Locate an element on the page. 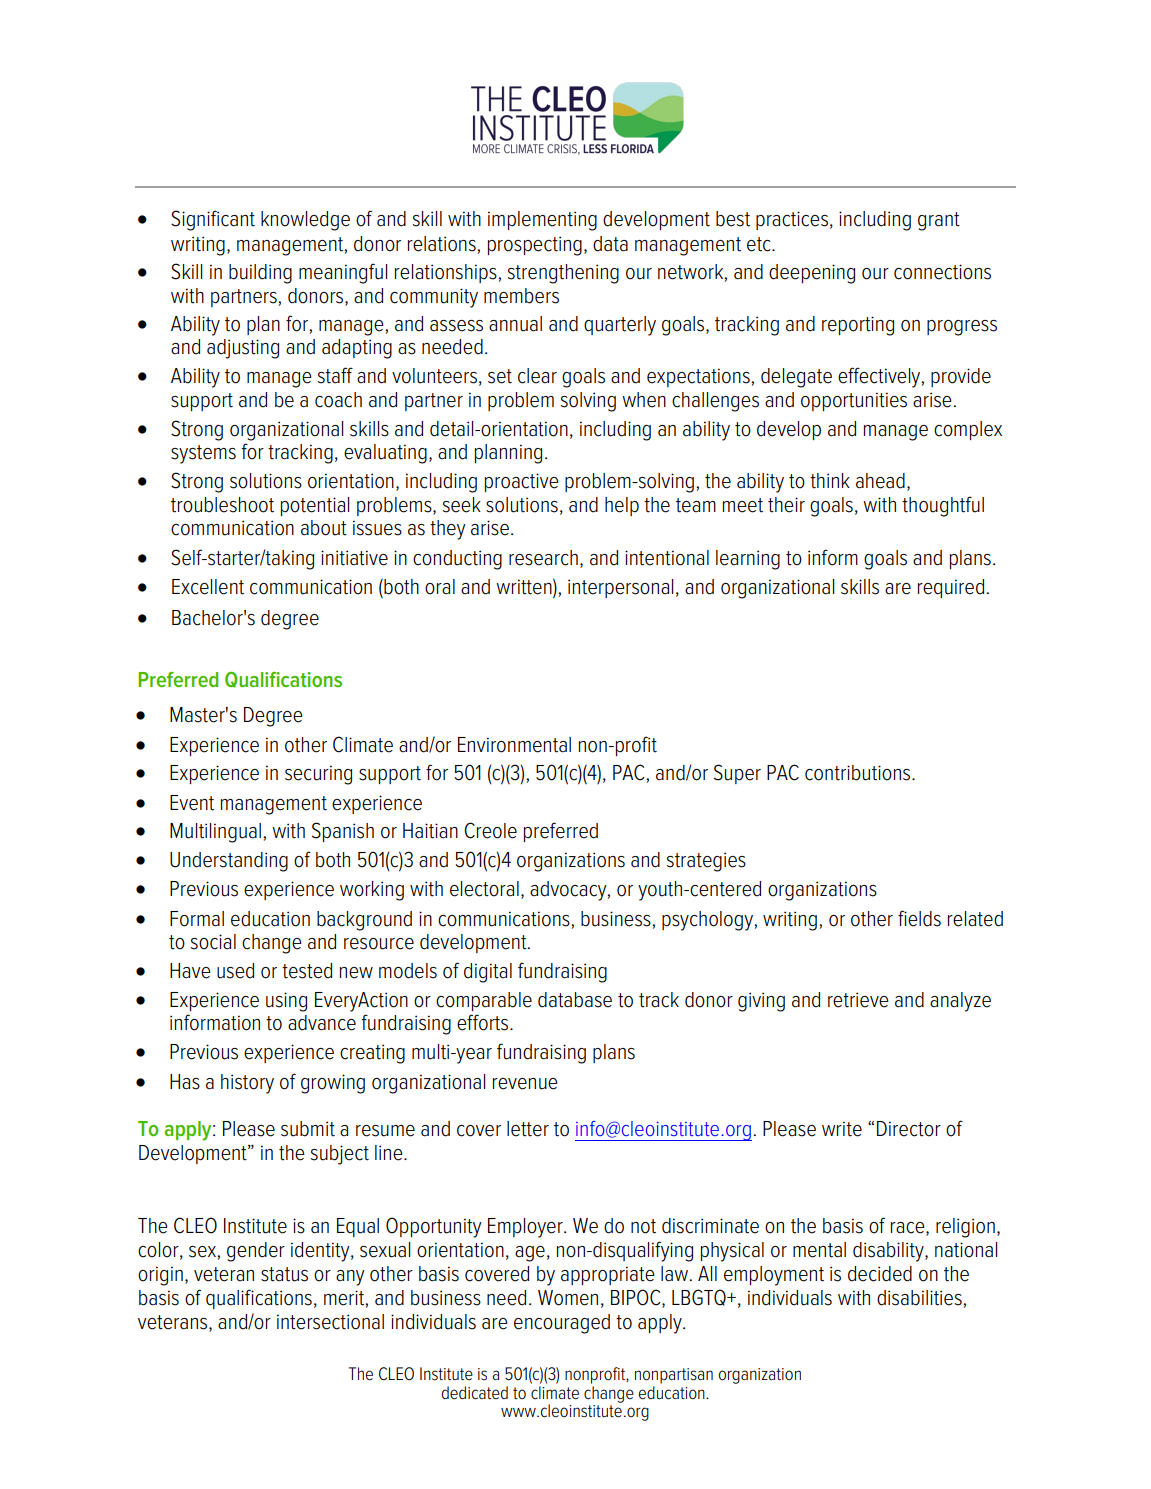 The image size is (1151, 1489). digital is located at coordinates (488, 973).
